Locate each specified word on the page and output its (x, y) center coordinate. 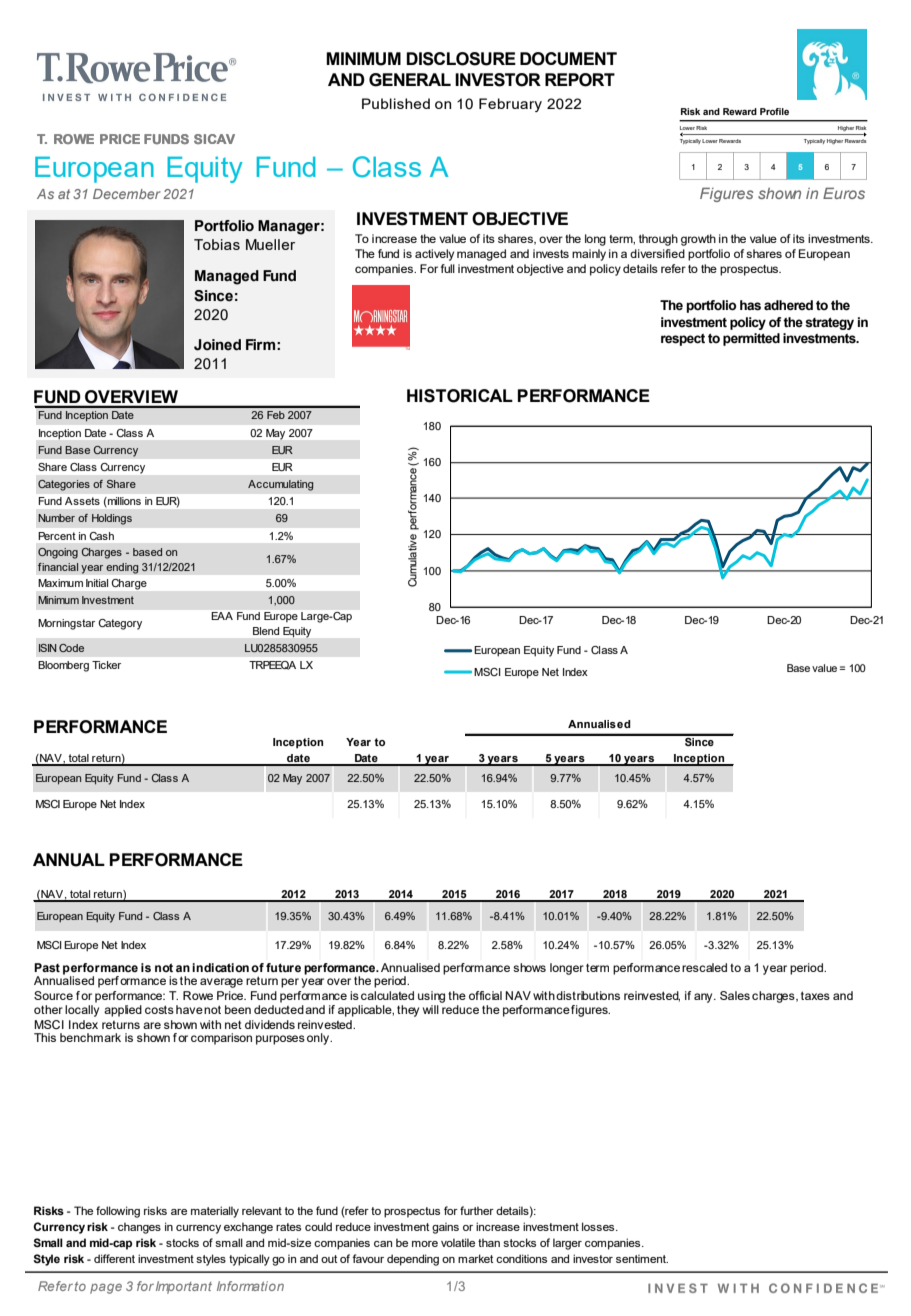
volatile (458, 1242)
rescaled (704, 967)
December (127, 194)
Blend (266, 631)
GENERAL (410, 80)
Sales (735, 995)
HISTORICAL (460, 396)
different (114, 1258)
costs (159, 1009)
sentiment (642, 1259)
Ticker (106, 665)
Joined (217, 345)
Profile (774, 111)
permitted (751, 339)
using (431, 997)
